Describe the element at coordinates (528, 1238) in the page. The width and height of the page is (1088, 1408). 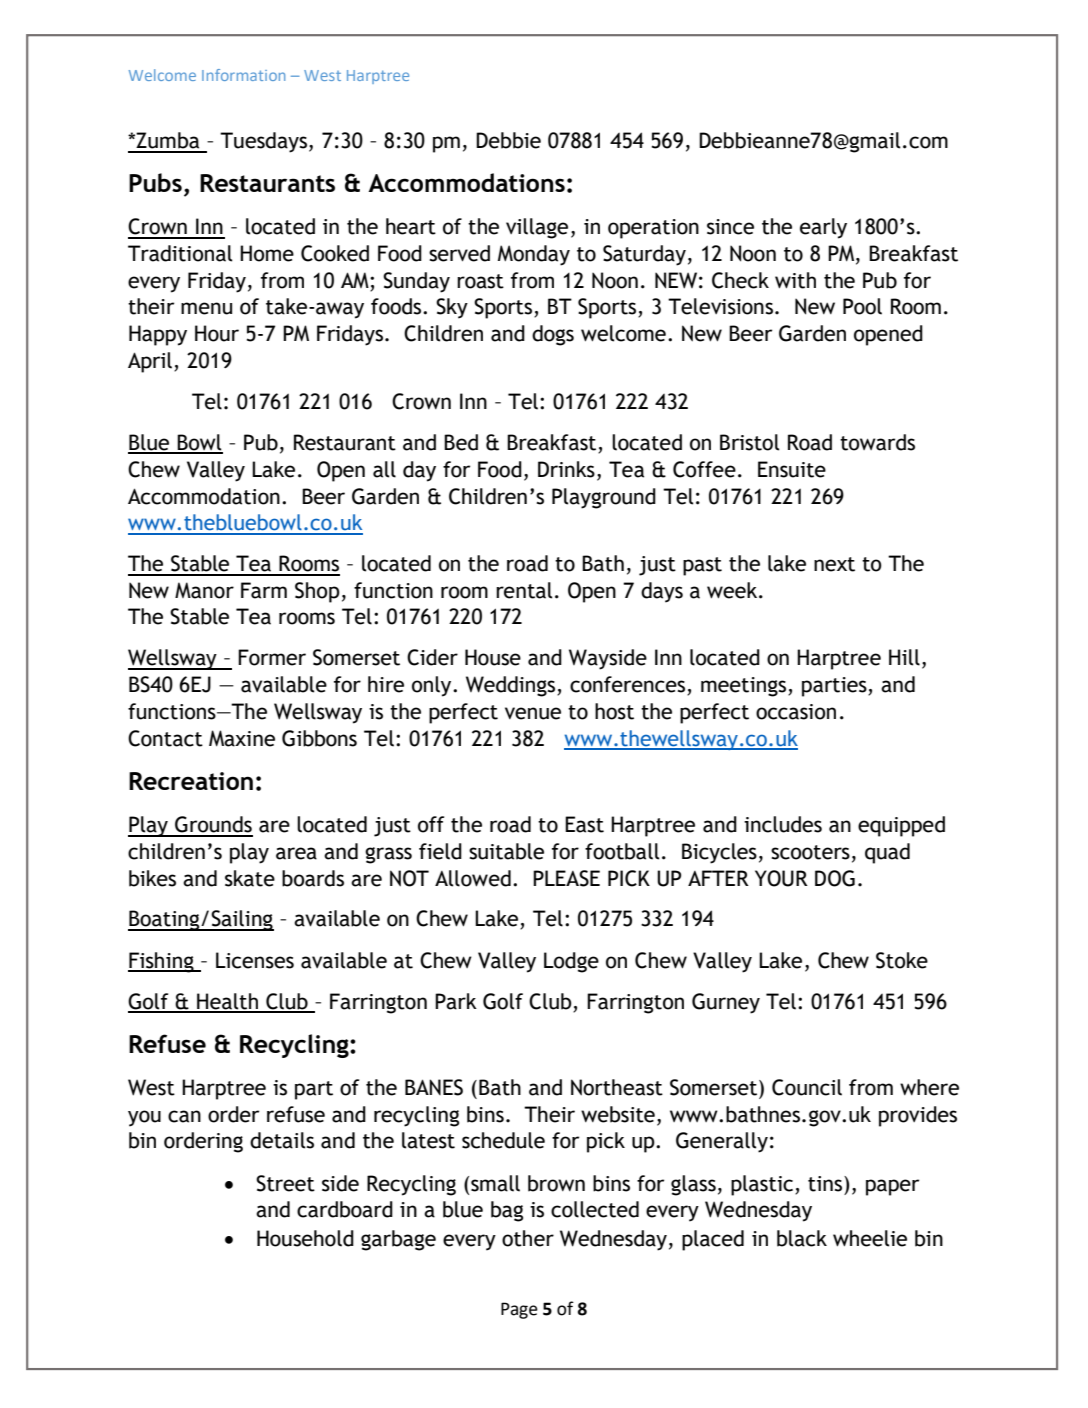
I see `other` at that location.
